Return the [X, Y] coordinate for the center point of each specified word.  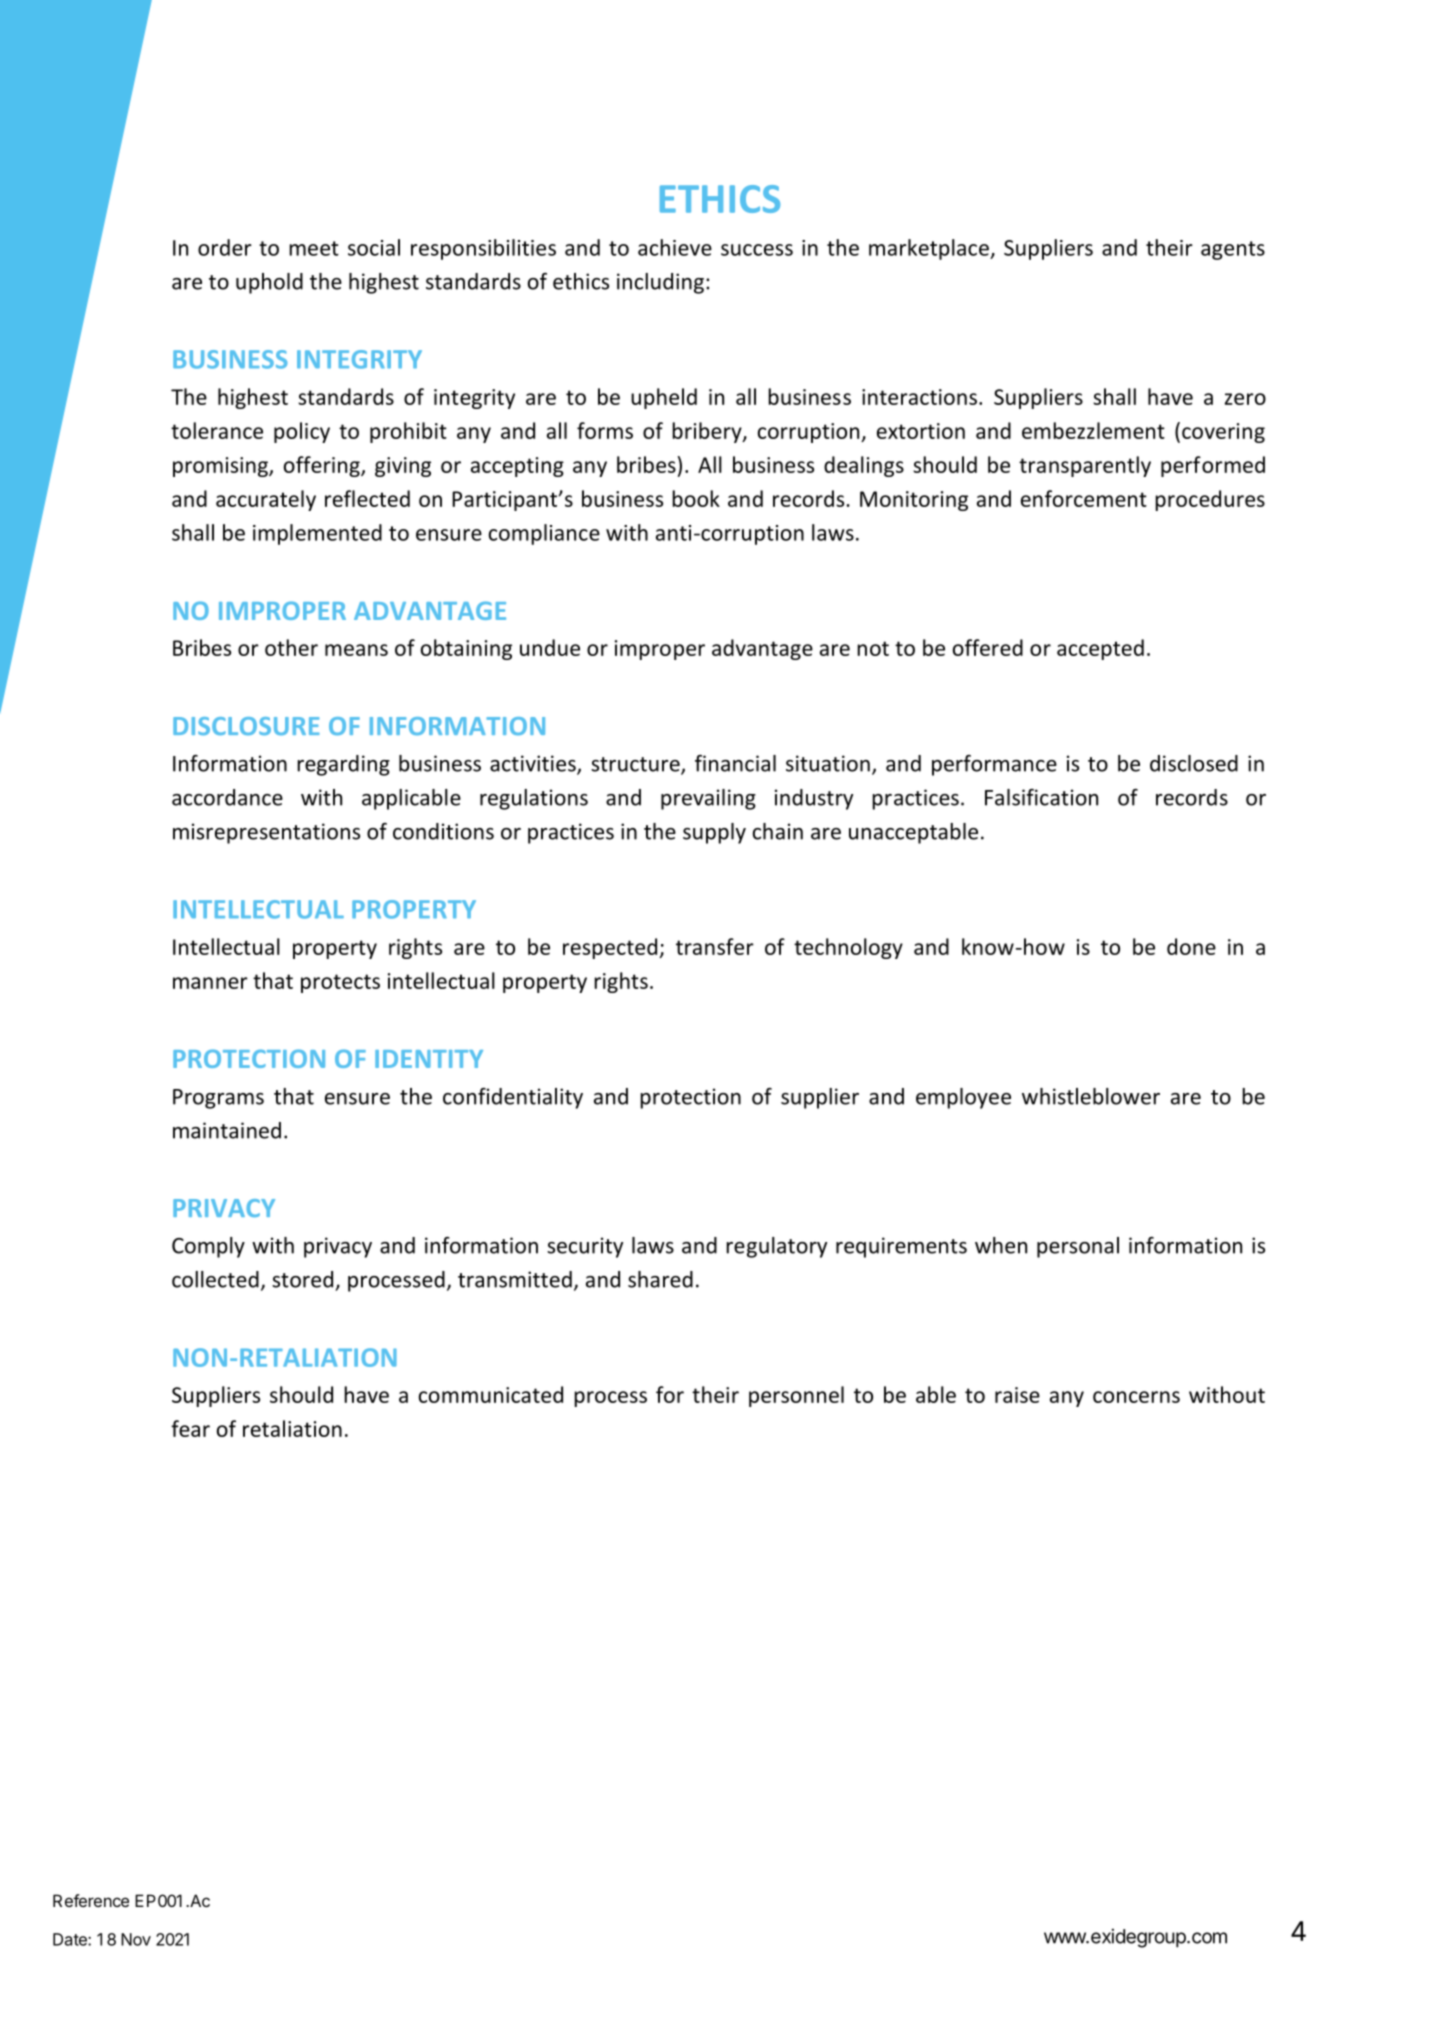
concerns [1136, 1397]
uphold [269, 283]
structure [636, 765]
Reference [91, 1900]
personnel [796, 1396]
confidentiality [513, 1098]
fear [190, 1428]
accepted [1100, 649]
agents [1233, 250]
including [660, 283]
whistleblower [1091, 1096]
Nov [136, 1939]
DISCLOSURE [246, 726]
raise [1017, 1395]
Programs [218, 1099]
